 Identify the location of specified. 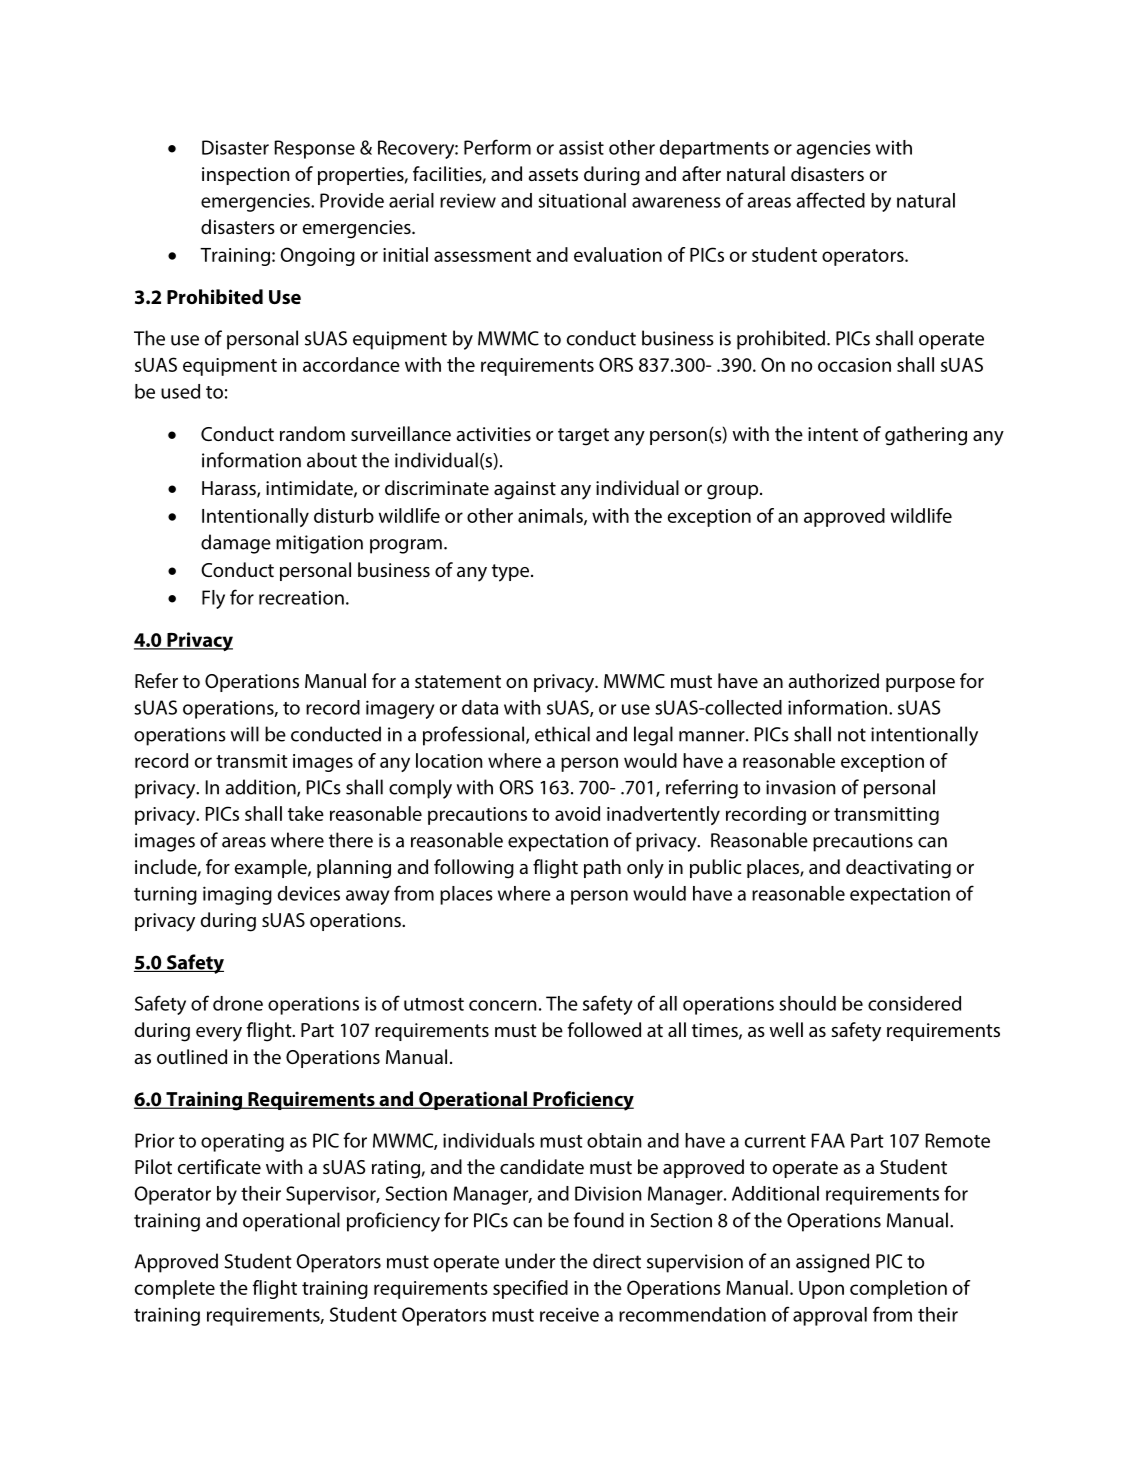
(530, 1289).
